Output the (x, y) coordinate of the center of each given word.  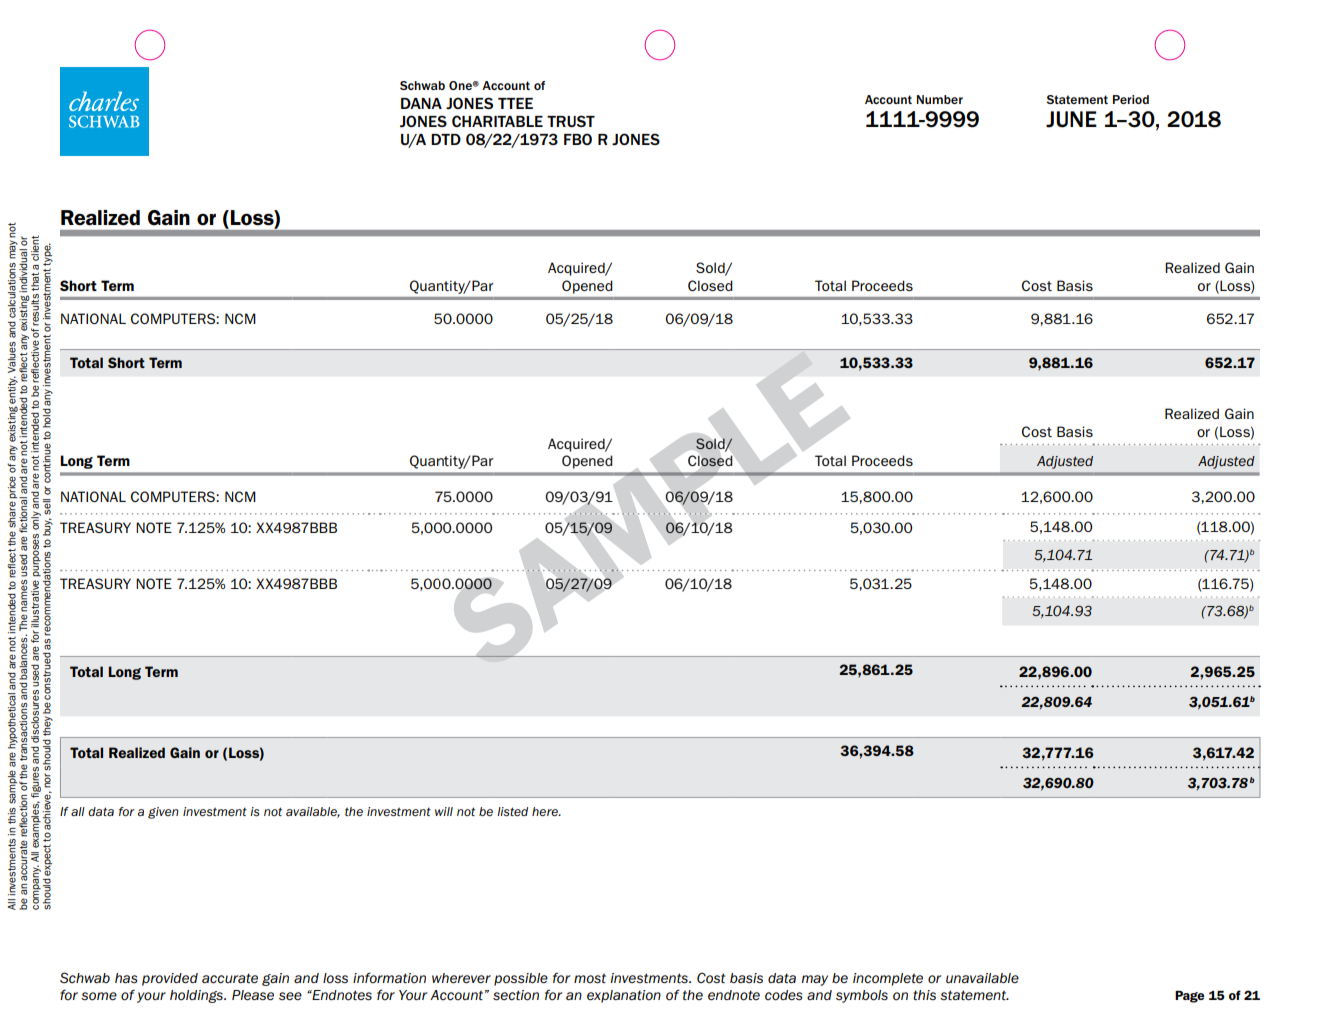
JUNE (1071, 119)
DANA (421, 103)
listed (512, 811)
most (590, 978)
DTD (446, 139)
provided (170, 979)
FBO (578, 139)
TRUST (571, 121)
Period (1131, 99)
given (163, 813)
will (444, 811)
